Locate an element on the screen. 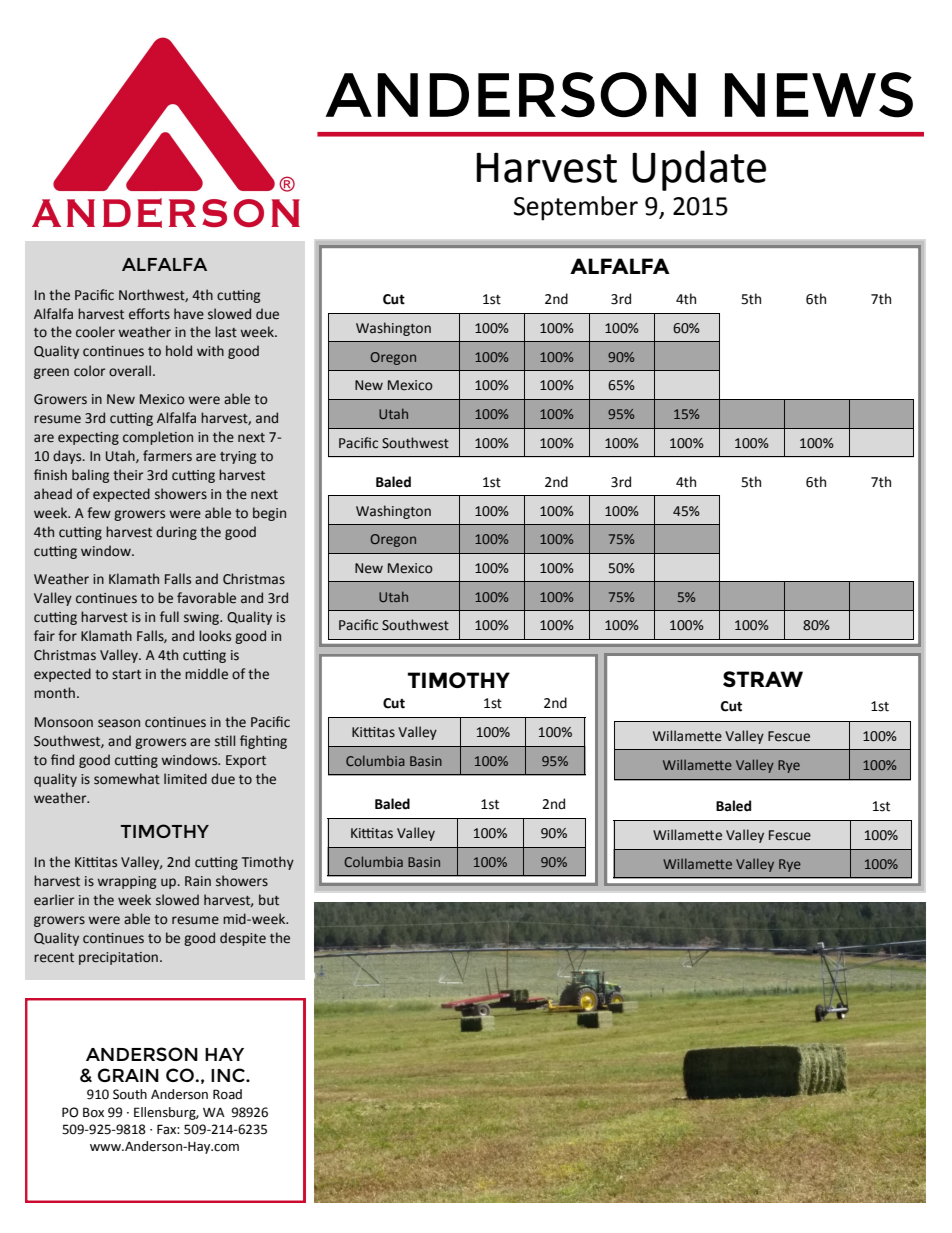 This screenshot has width=952, height=1233. Box is located at coordinates (93, 1112).
